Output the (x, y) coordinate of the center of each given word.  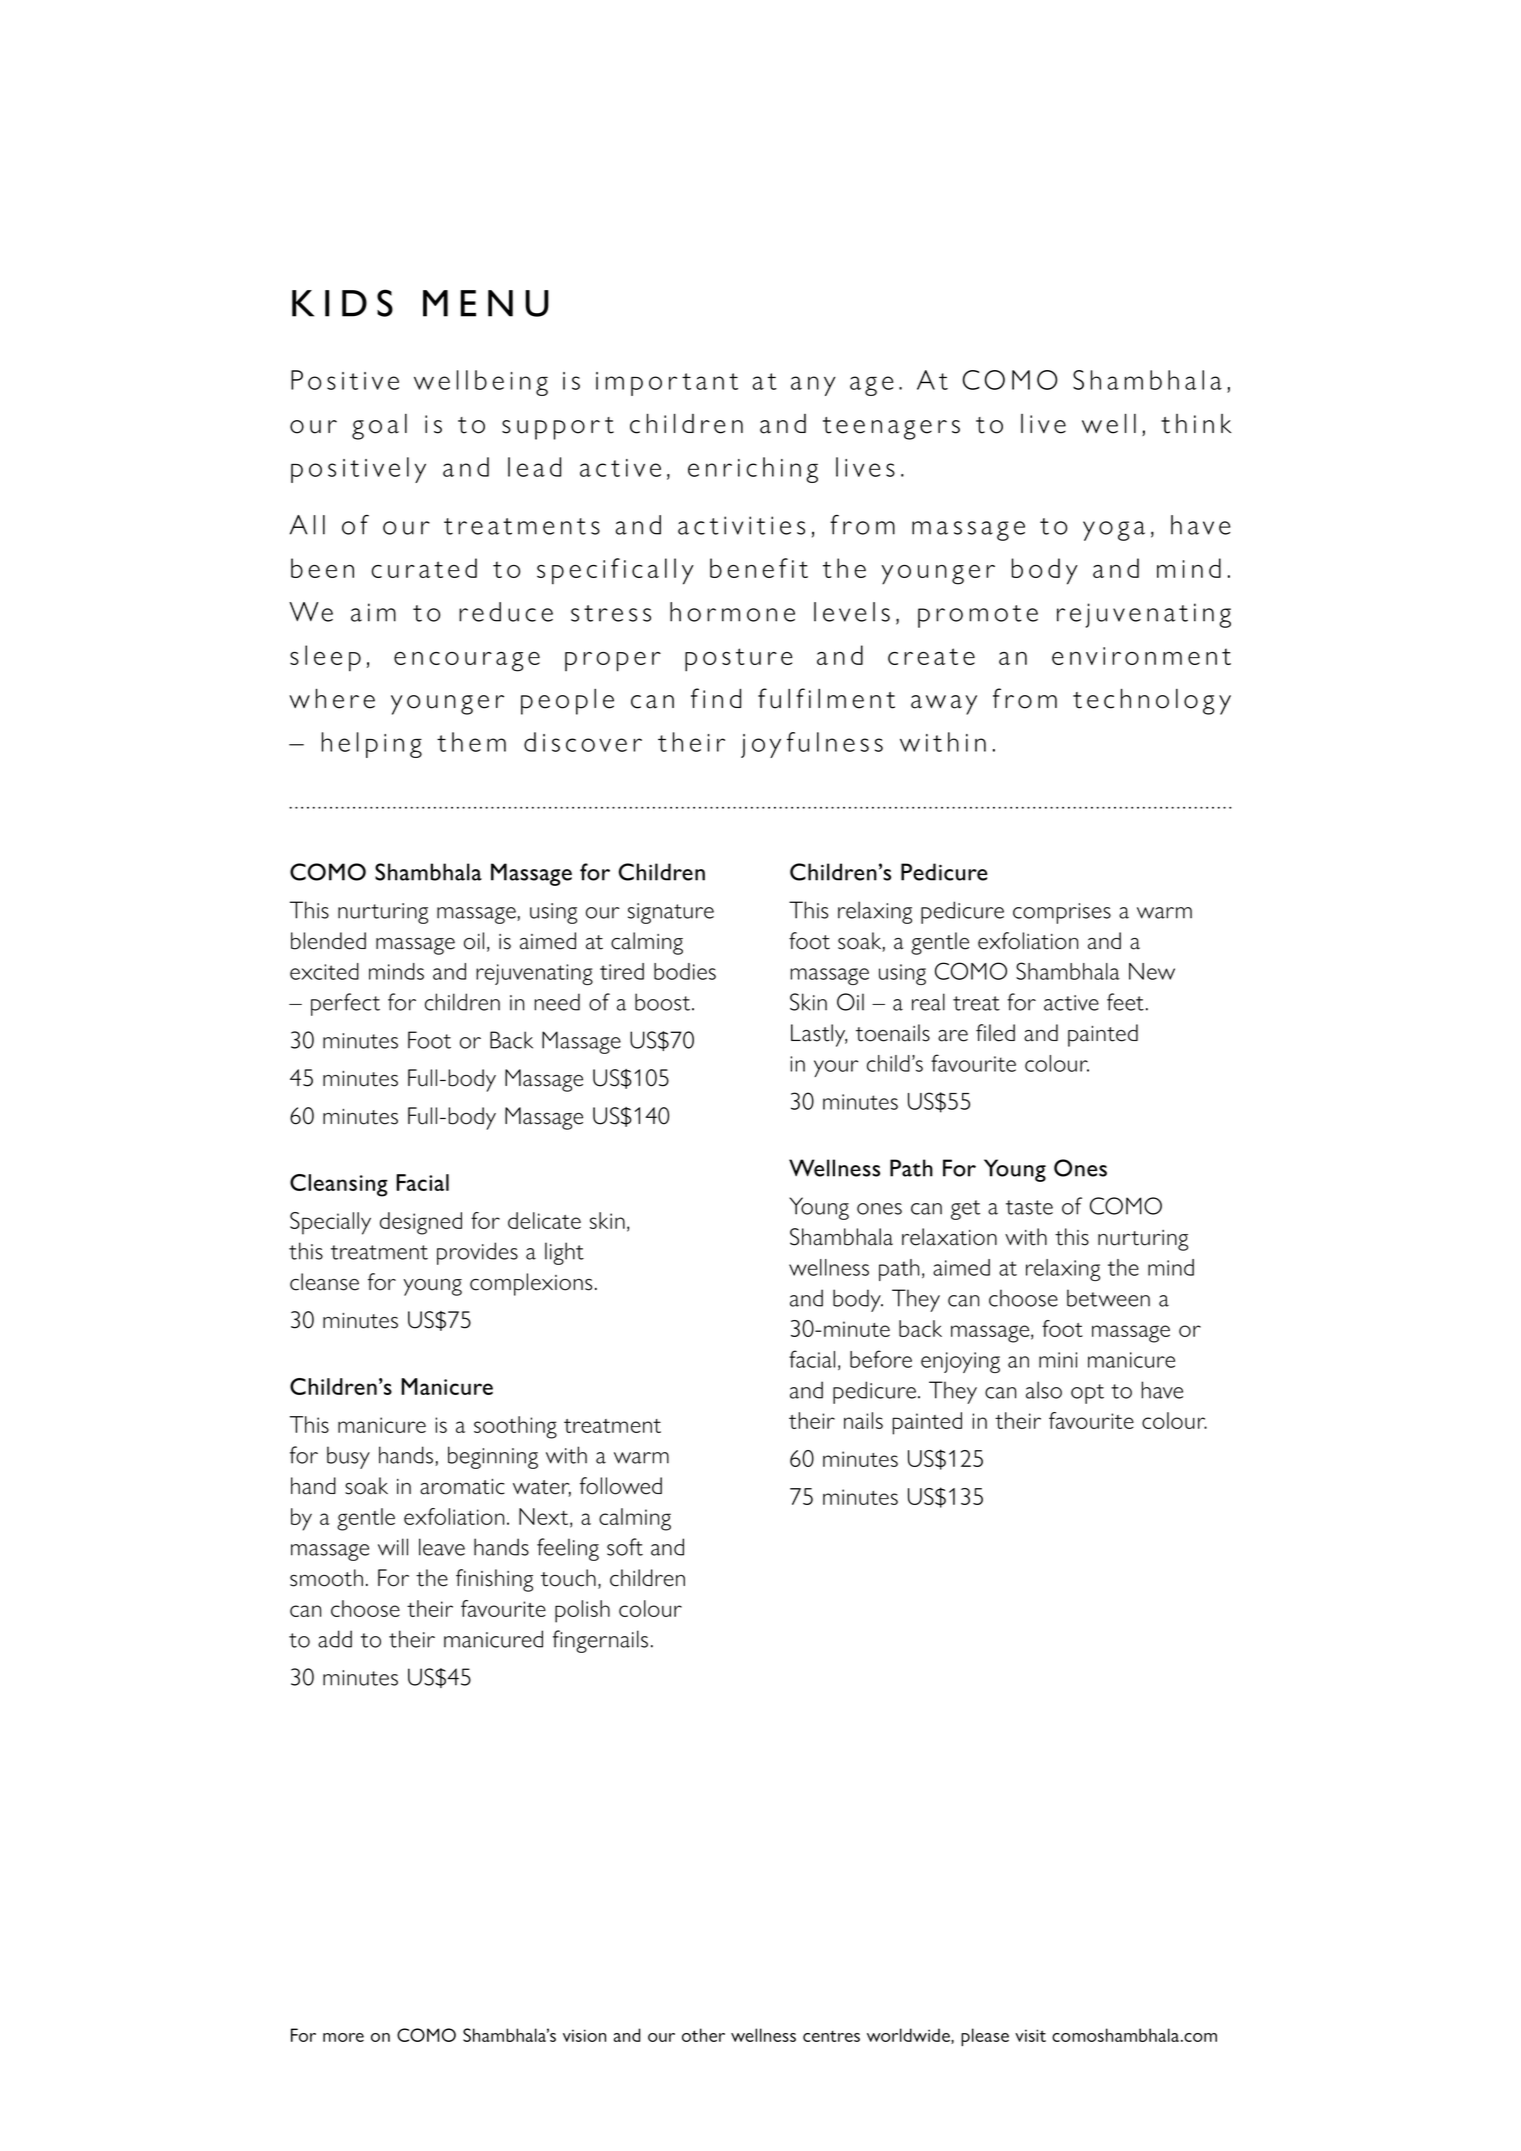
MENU (486, 303)
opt (1087, 1394)
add (335, 1639)
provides (477, 1253)
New (1152, 971)
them (471, 742)
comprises (1062, 913)
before (881, 1359)
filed (995, 1033)
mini (1058, 1360)
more (343, 2037)
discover (583, 742)
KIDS (342, 303)
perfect (345, 1004)
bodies (685, 971)
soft (625, 1547)
